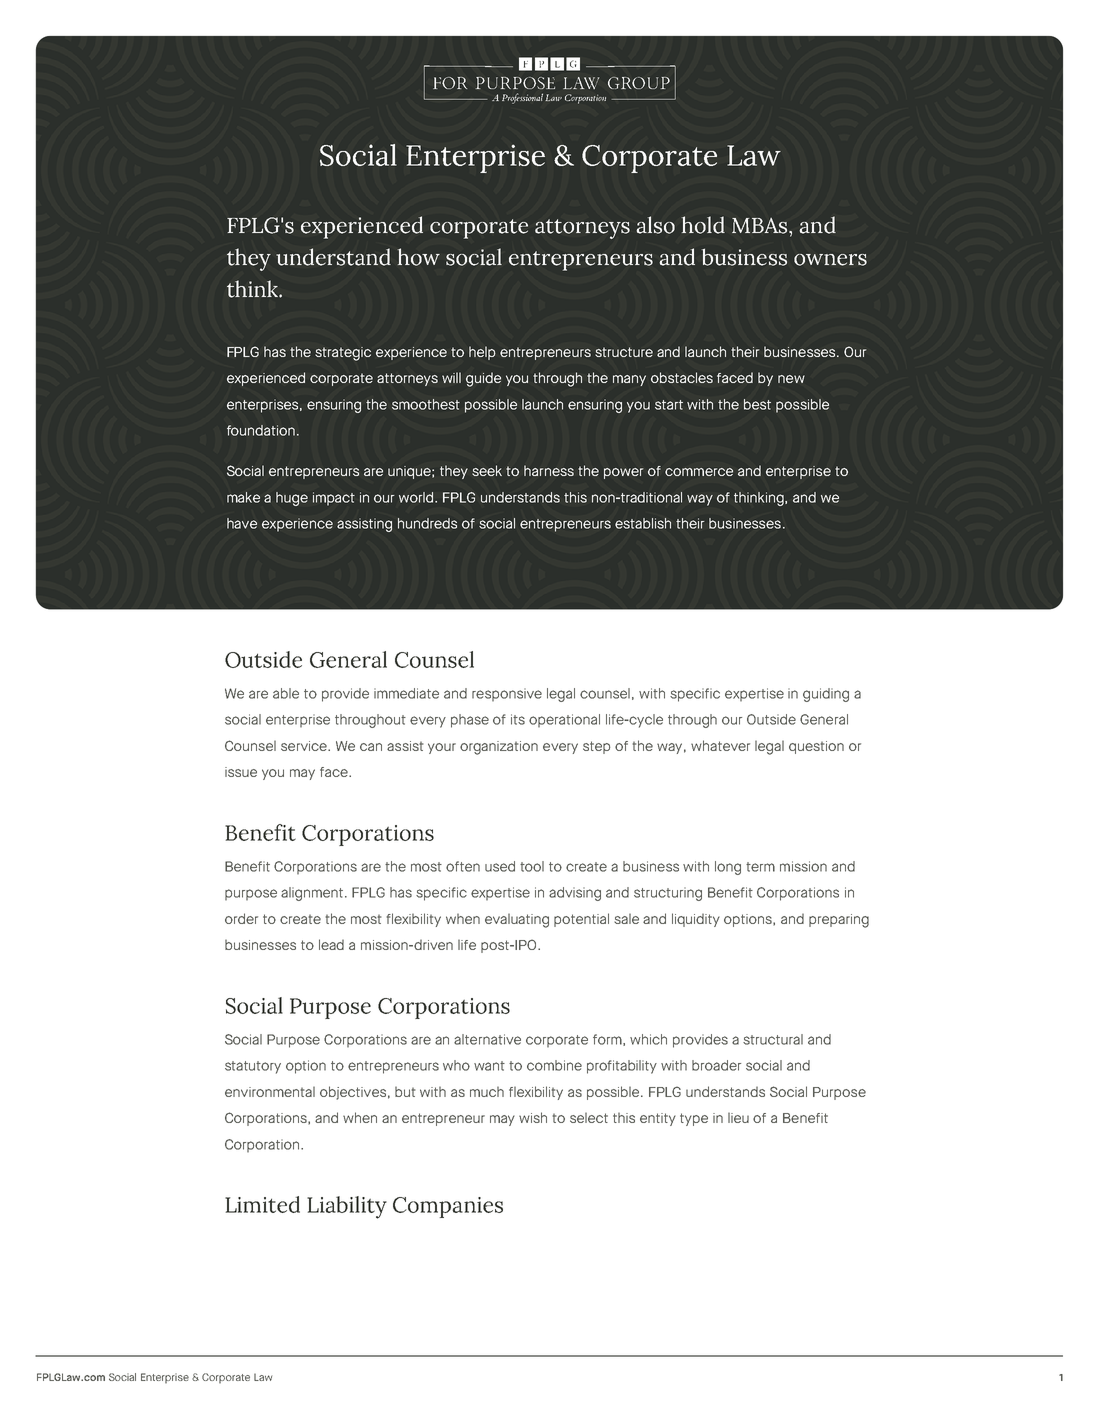 The height and width of the image is (1422, 1099). I want to click on owners, so click(830, 260).
